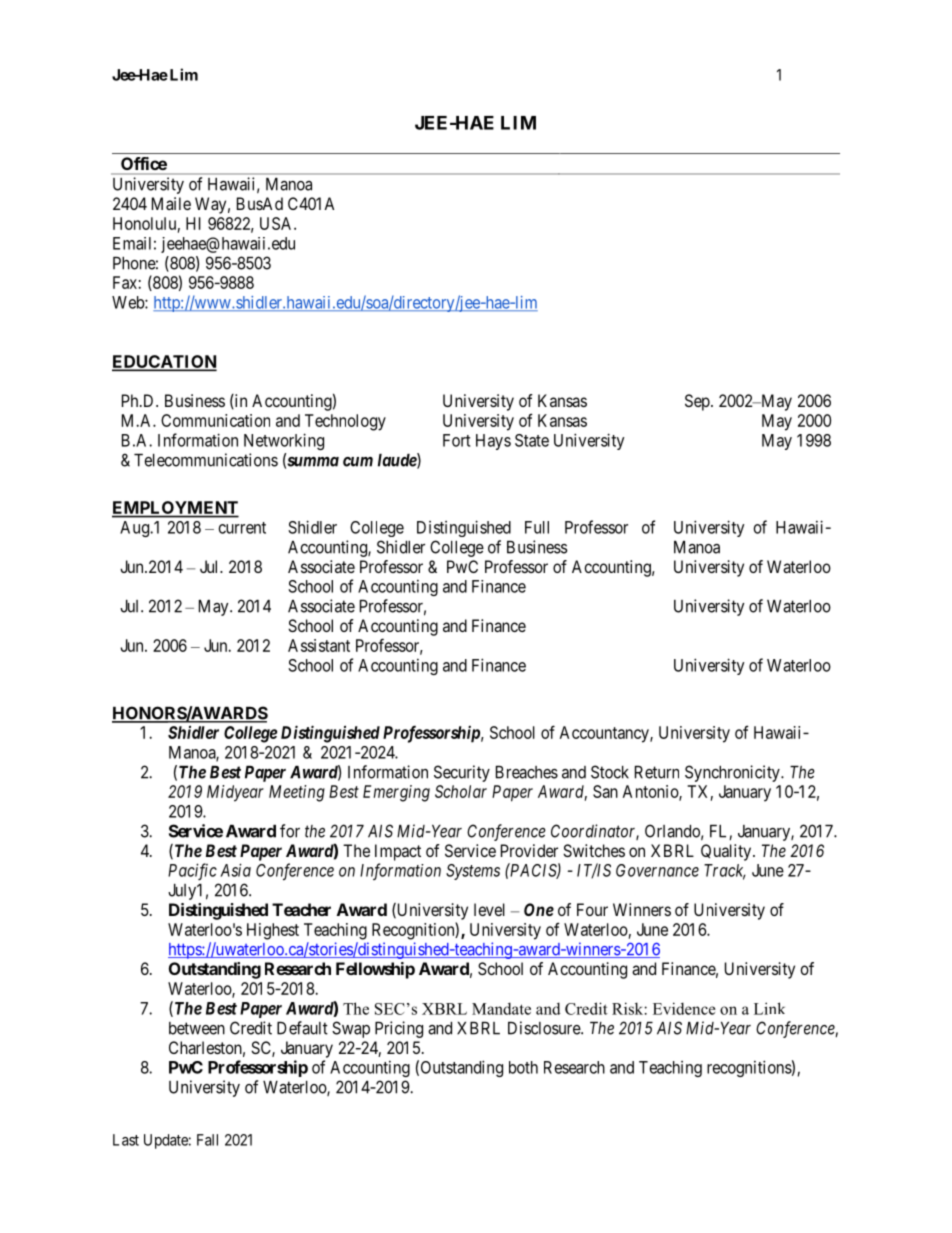 The image size is (952, 1233). Describe the element at coordinates (164, 362) in the screenshot. I see `EDUCATION` at that location.
